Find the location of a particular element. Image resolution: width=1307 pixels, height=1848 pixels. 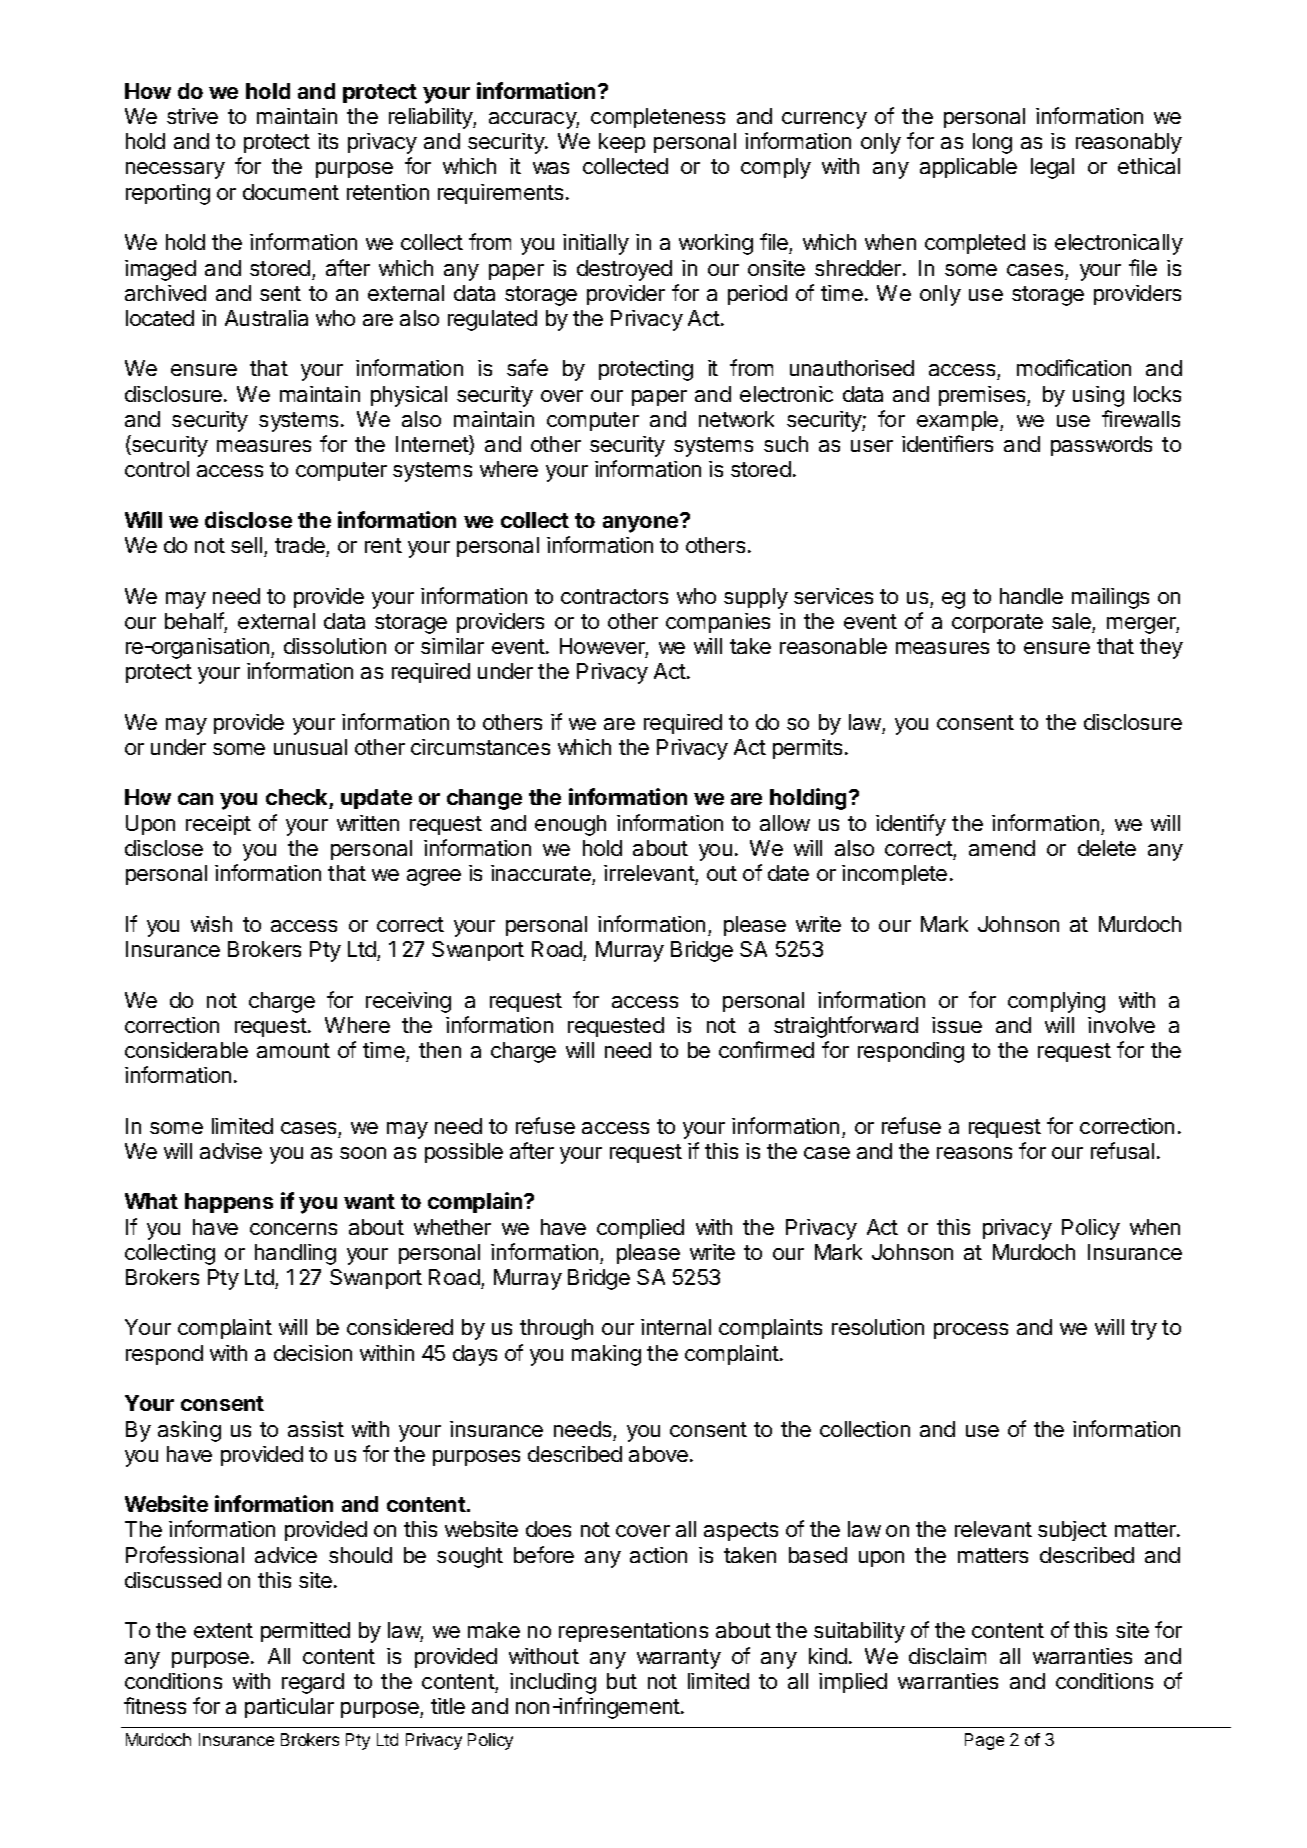

handle is located at coordinates (1031, 596).
